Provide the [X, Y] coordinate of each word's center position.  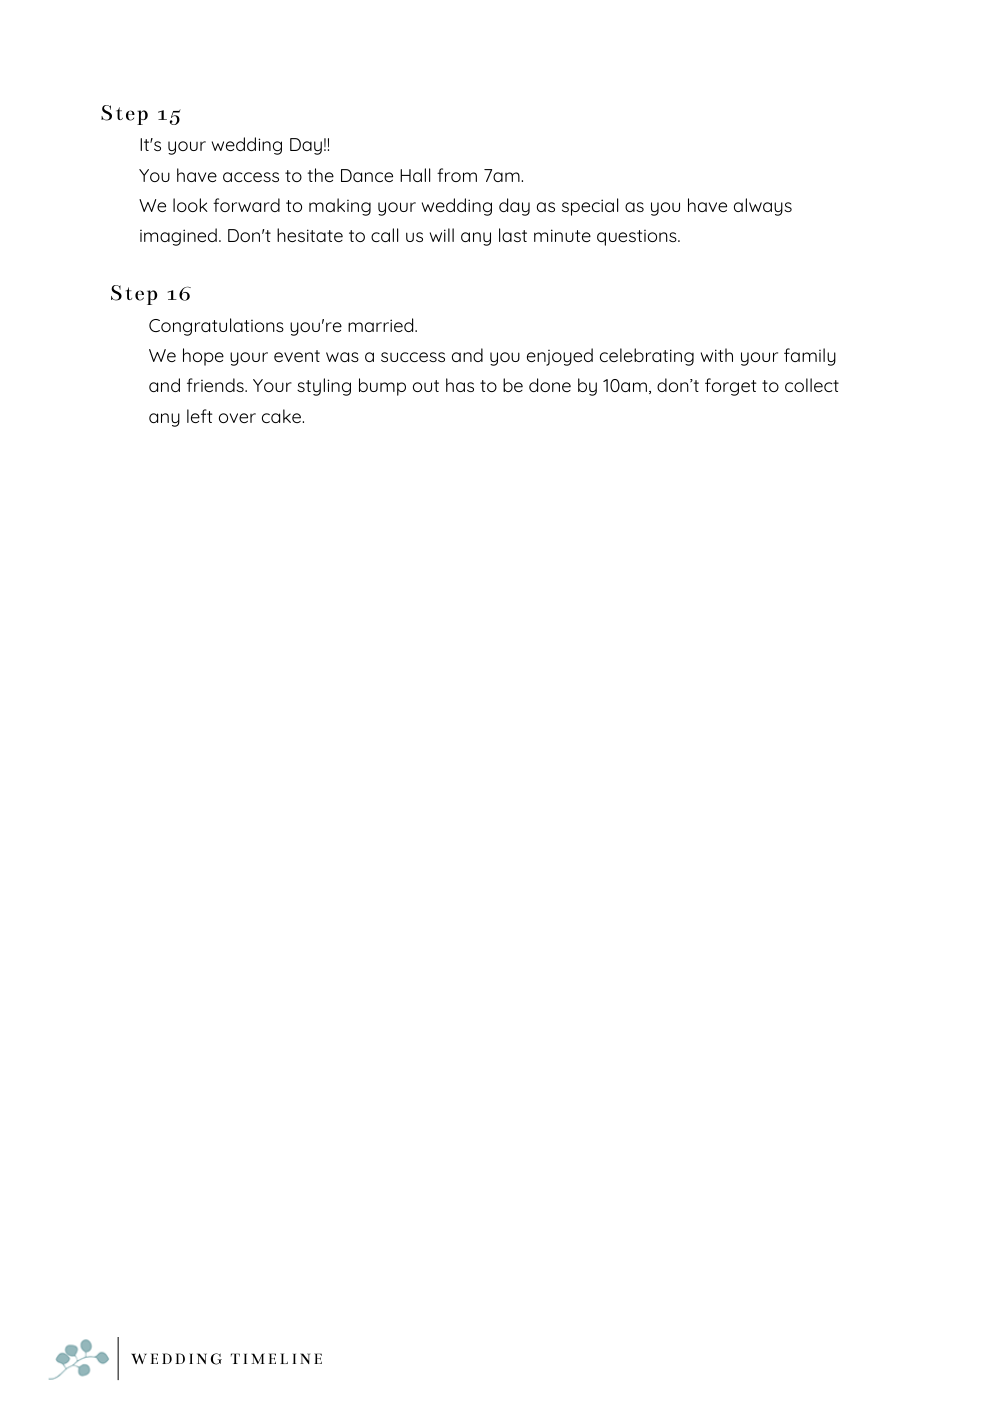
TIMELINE [276, 1358]
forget [731, 387]
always [763, 207]
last [513, 235]
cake [283, 416]
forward [246, 205]
